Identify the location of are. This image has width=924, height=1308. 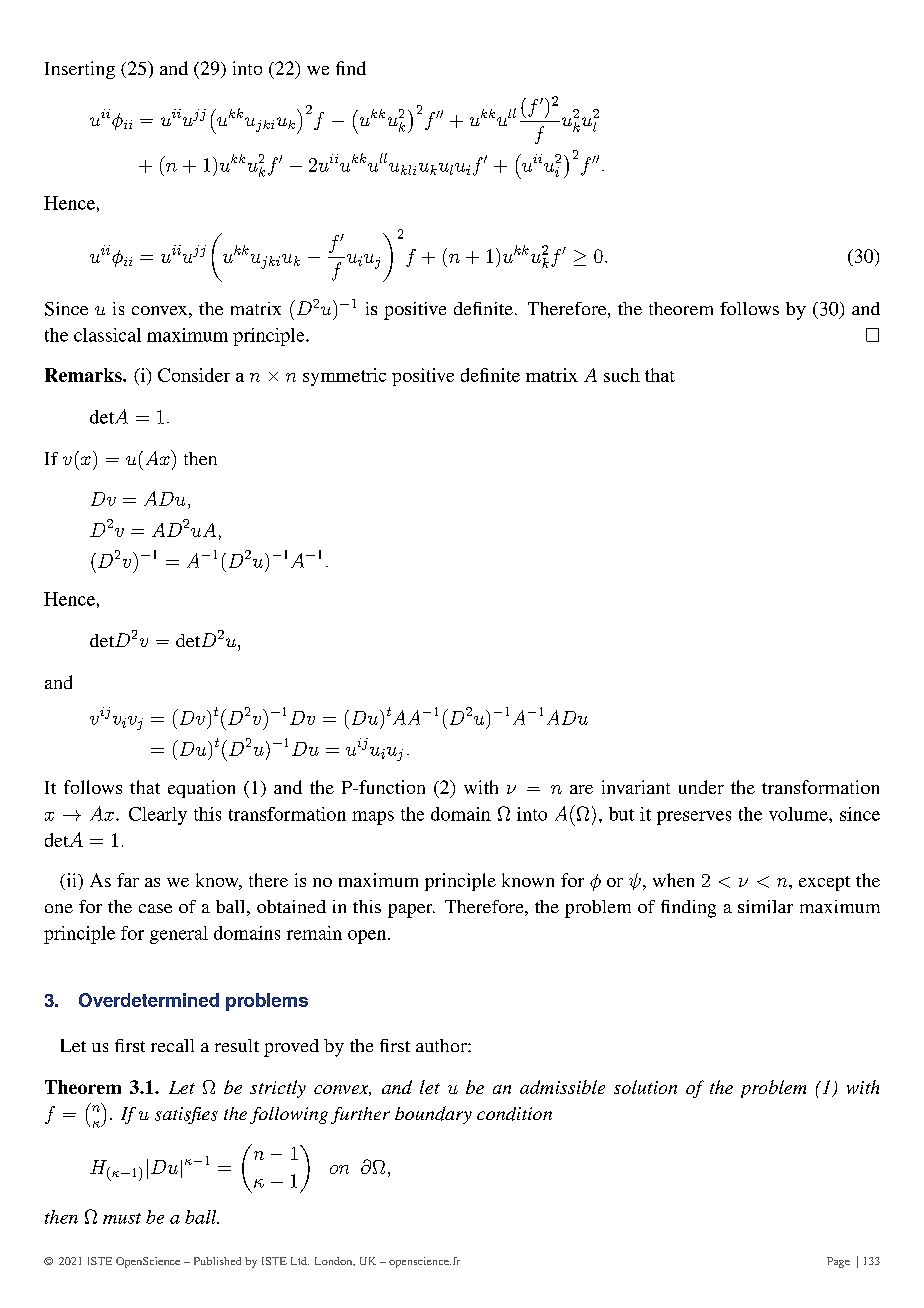
(581, 789).
